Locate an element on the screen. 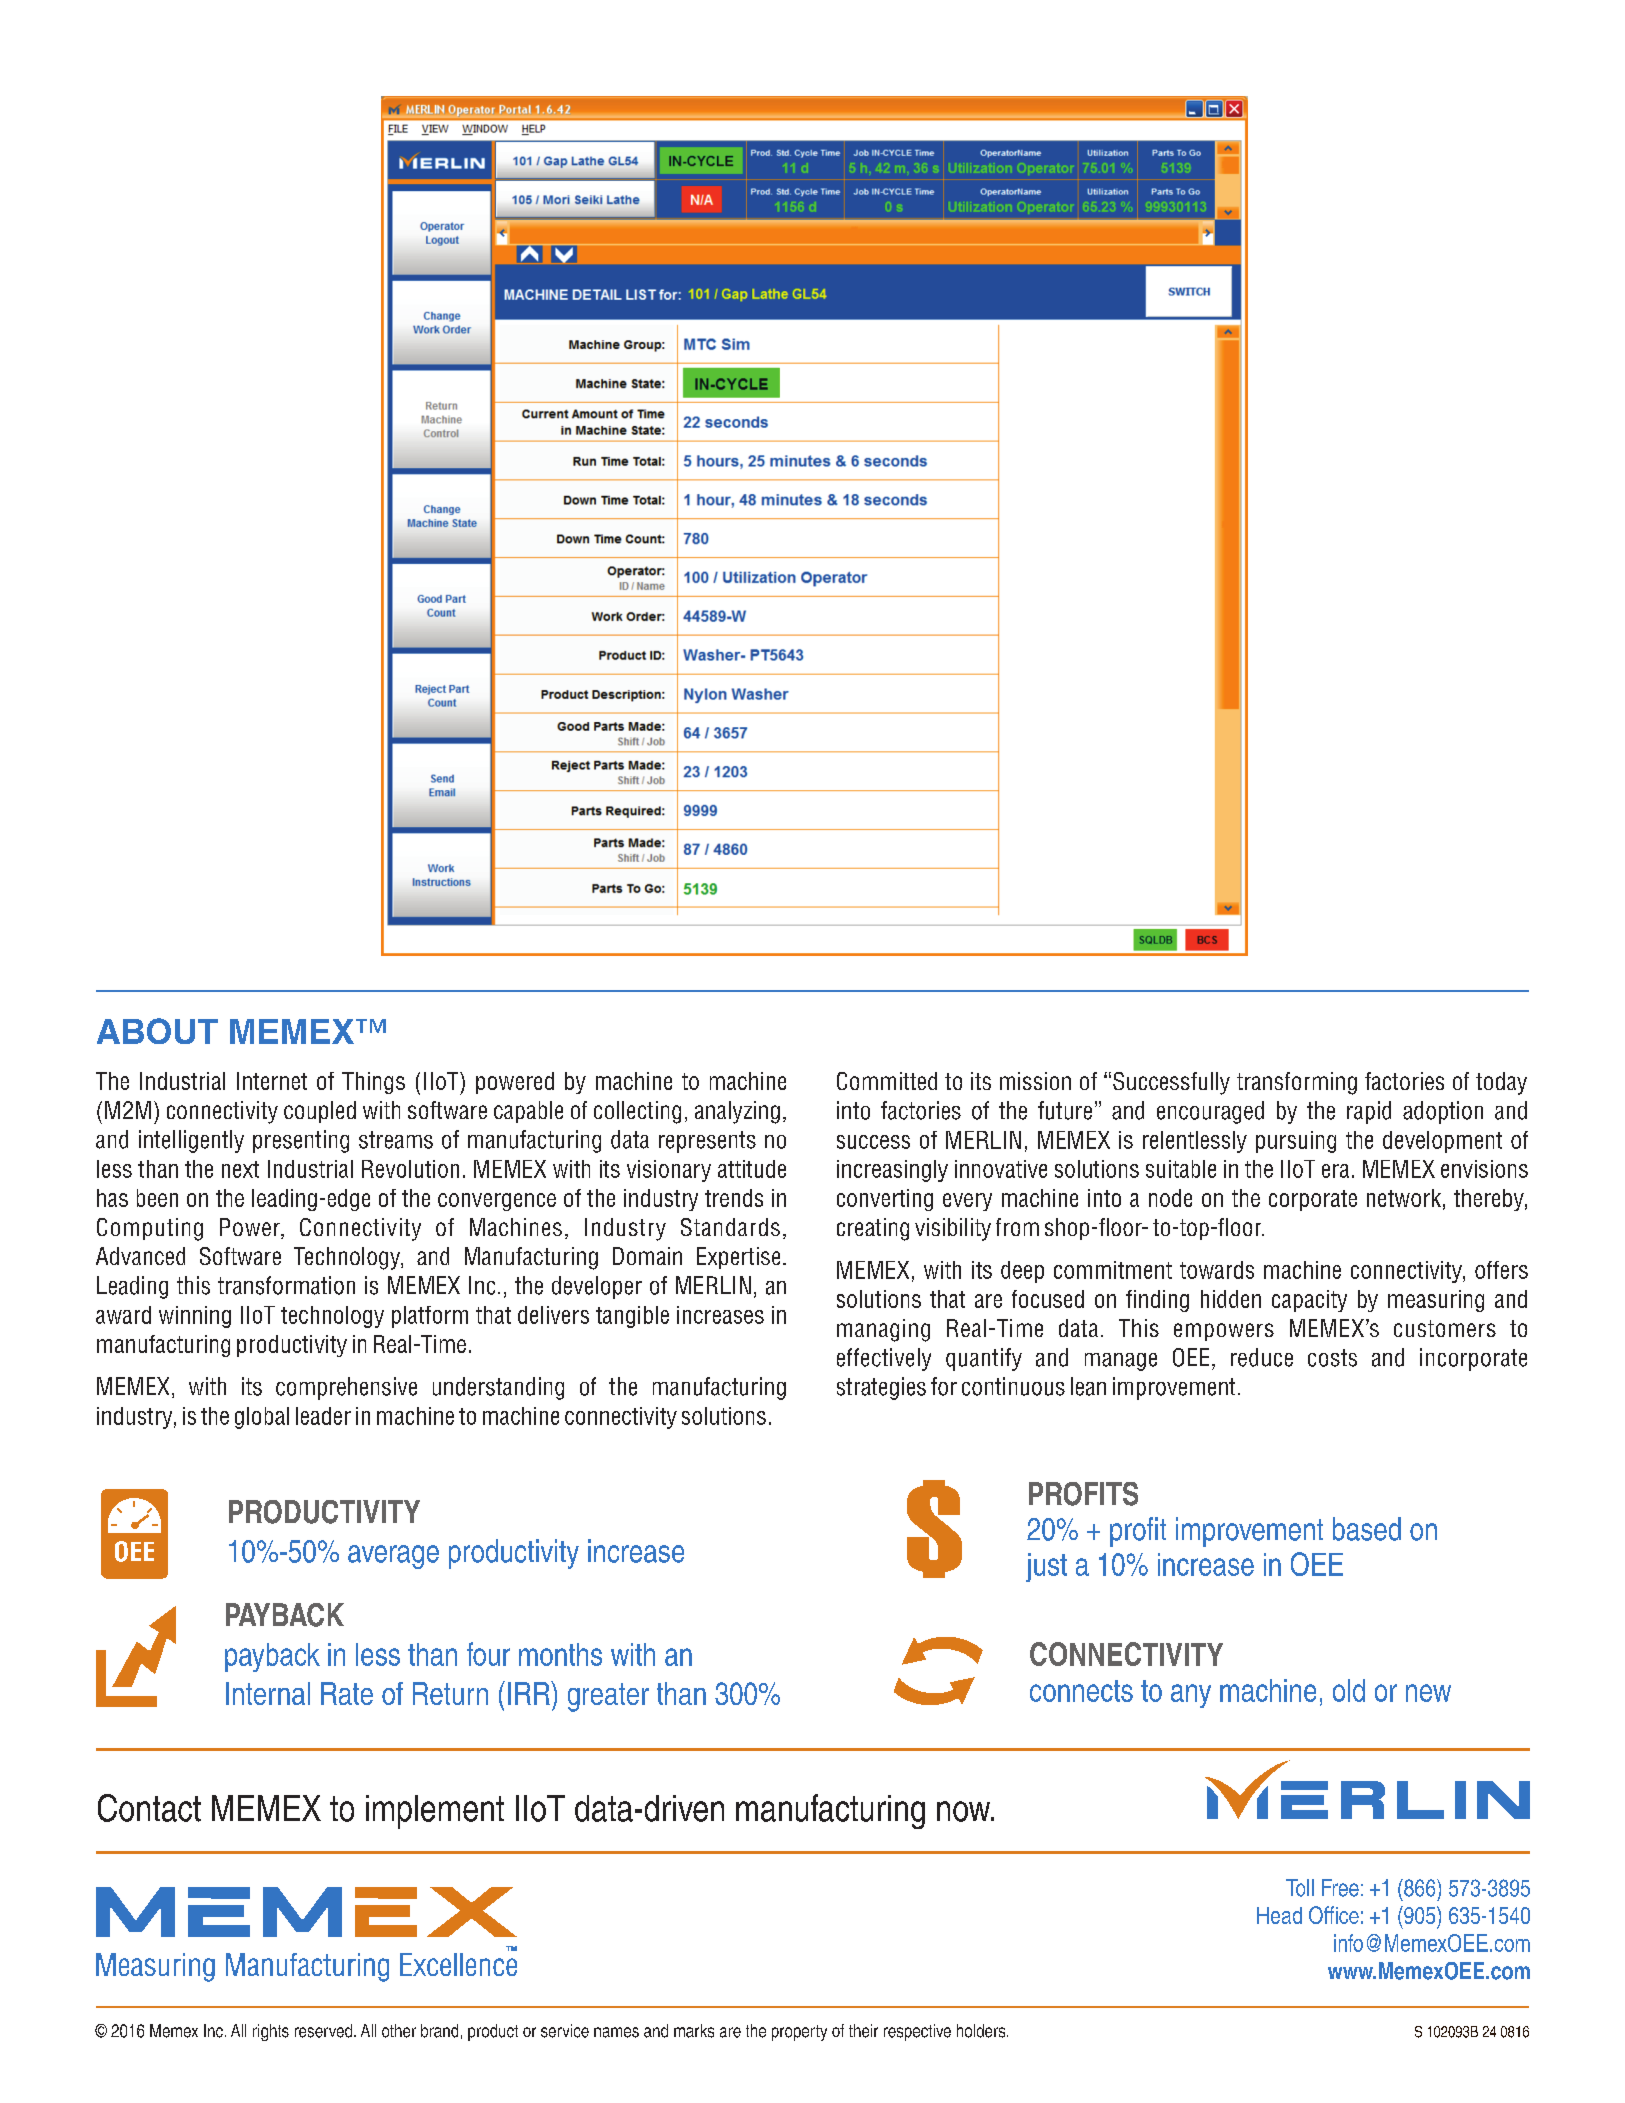  capacity is located at coordinates (1309, 1301).
